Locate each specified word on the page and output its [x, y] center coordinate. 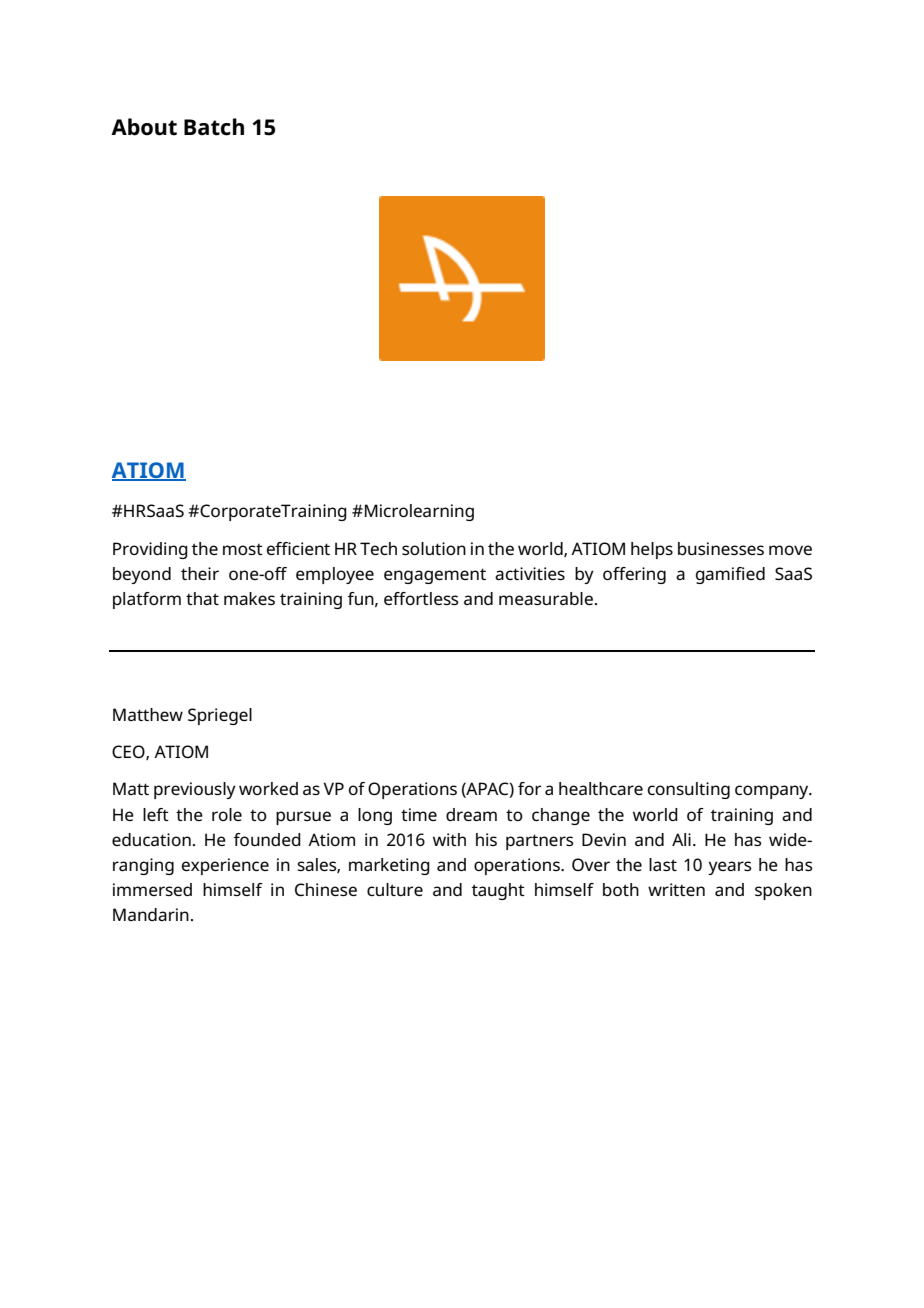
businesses [721, 548]
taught [498, 891]
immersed [152, 889]
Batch [214, 127]
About [144, 127]
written [676, 889]
